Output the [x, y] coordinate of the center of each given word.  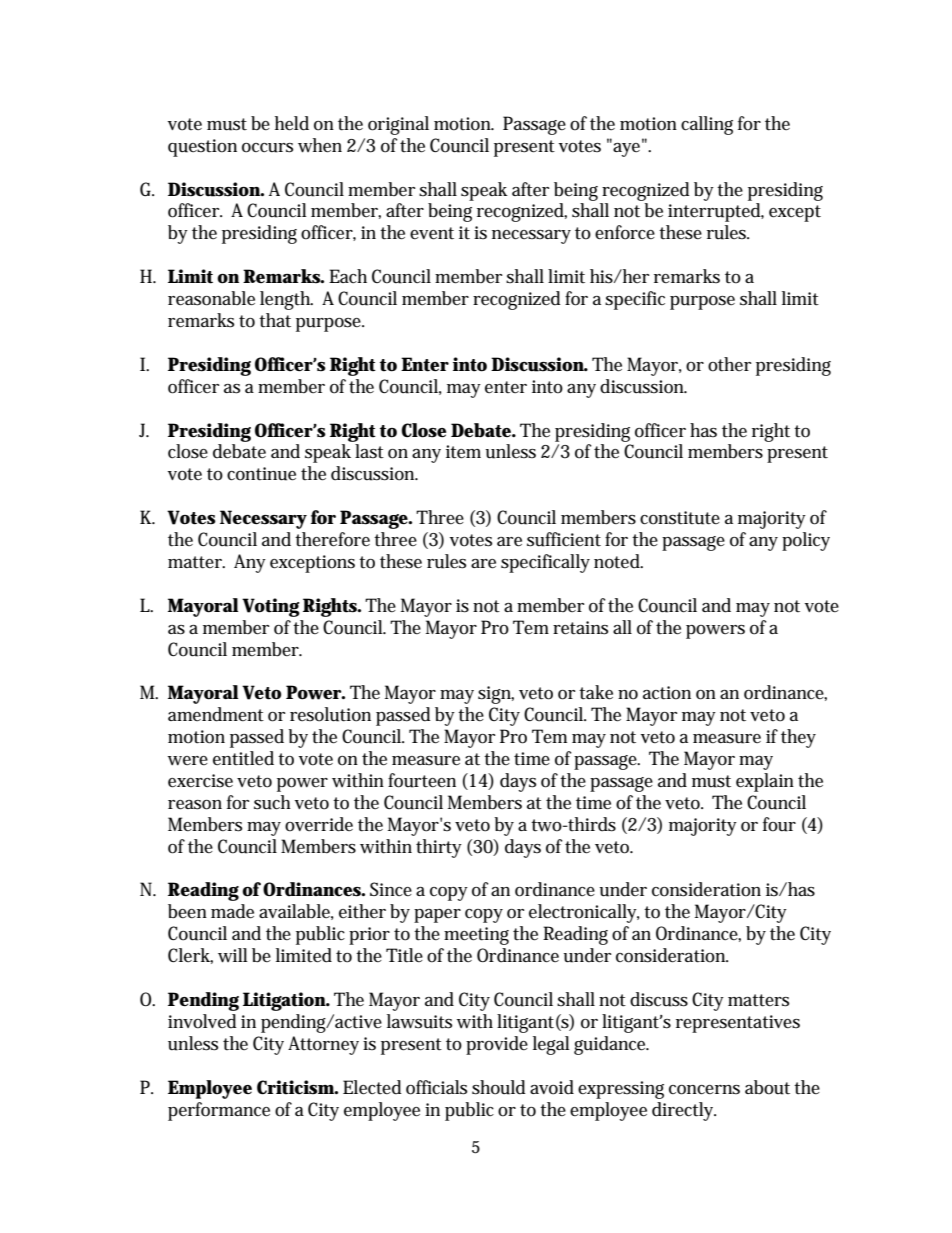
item [463, 452]
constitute [680, 518]
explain [765, 782]
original [398, 125]
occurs [267, 148]
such [272, 802]
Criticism [296, 1087]
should [499, 1087]
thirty [439, 848]
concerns [704, 1090]
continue [261, 474]
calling [707, 125]
